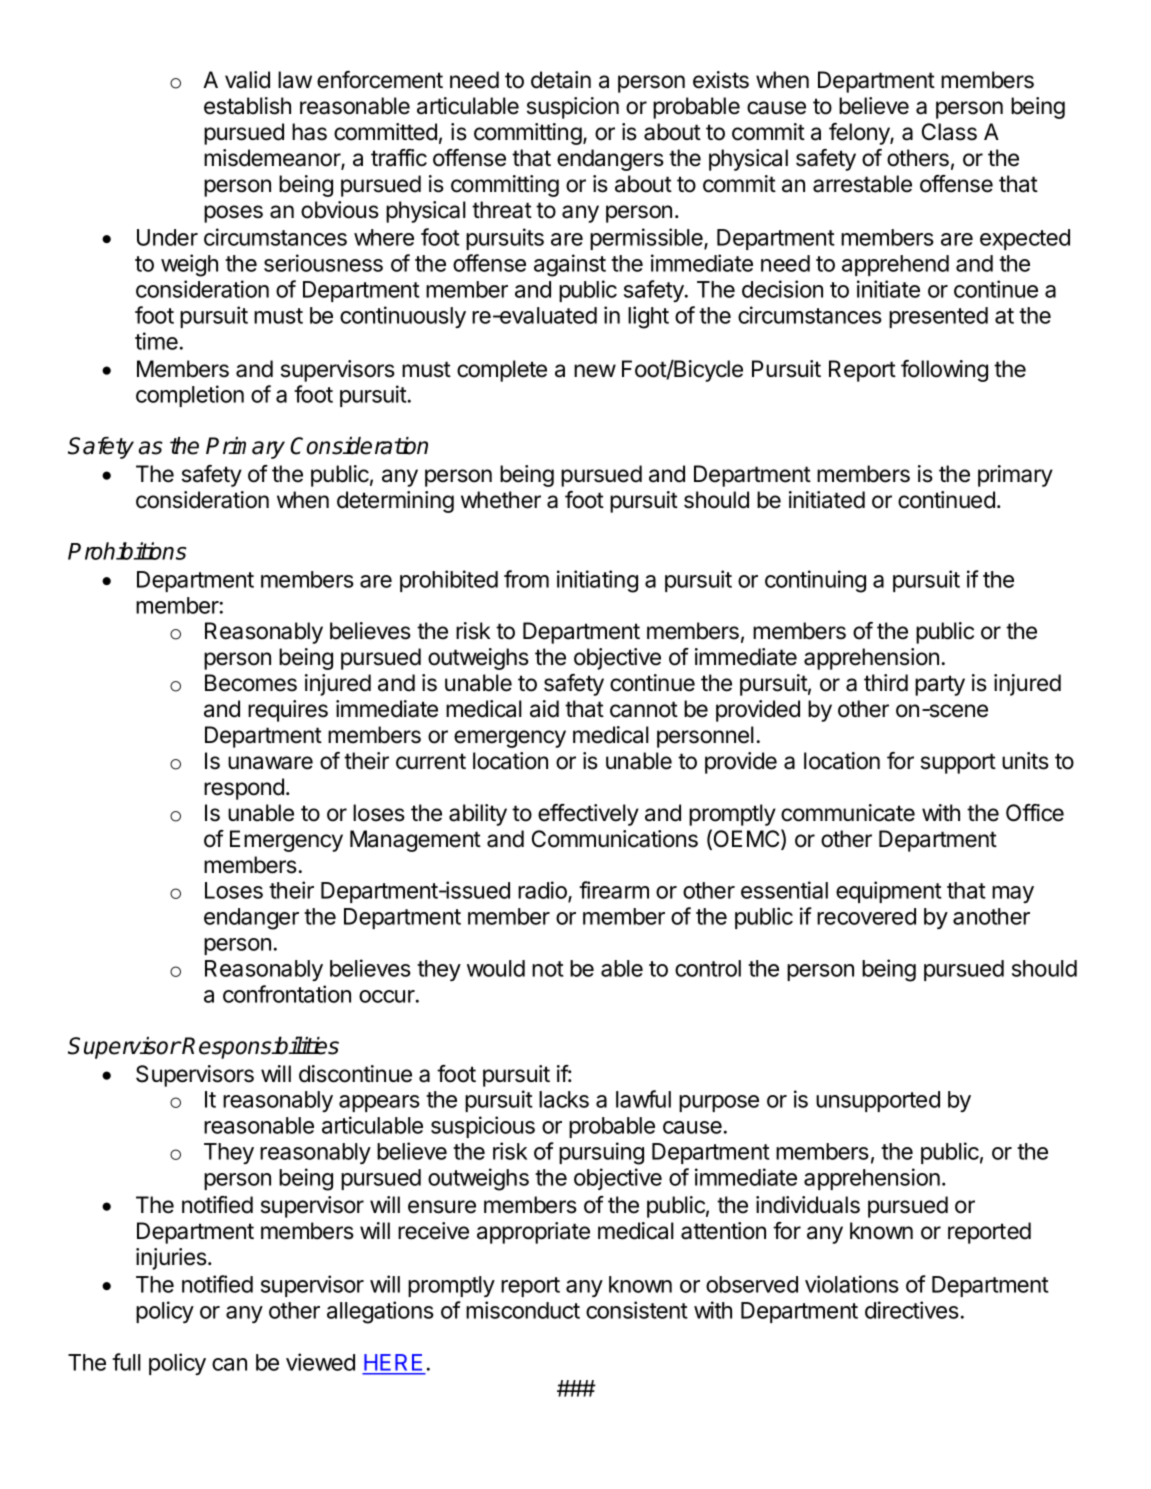  What do you see at coordinates (949, 132) in the screenshot?
I see `Class` at bounding box center [949, 132].
